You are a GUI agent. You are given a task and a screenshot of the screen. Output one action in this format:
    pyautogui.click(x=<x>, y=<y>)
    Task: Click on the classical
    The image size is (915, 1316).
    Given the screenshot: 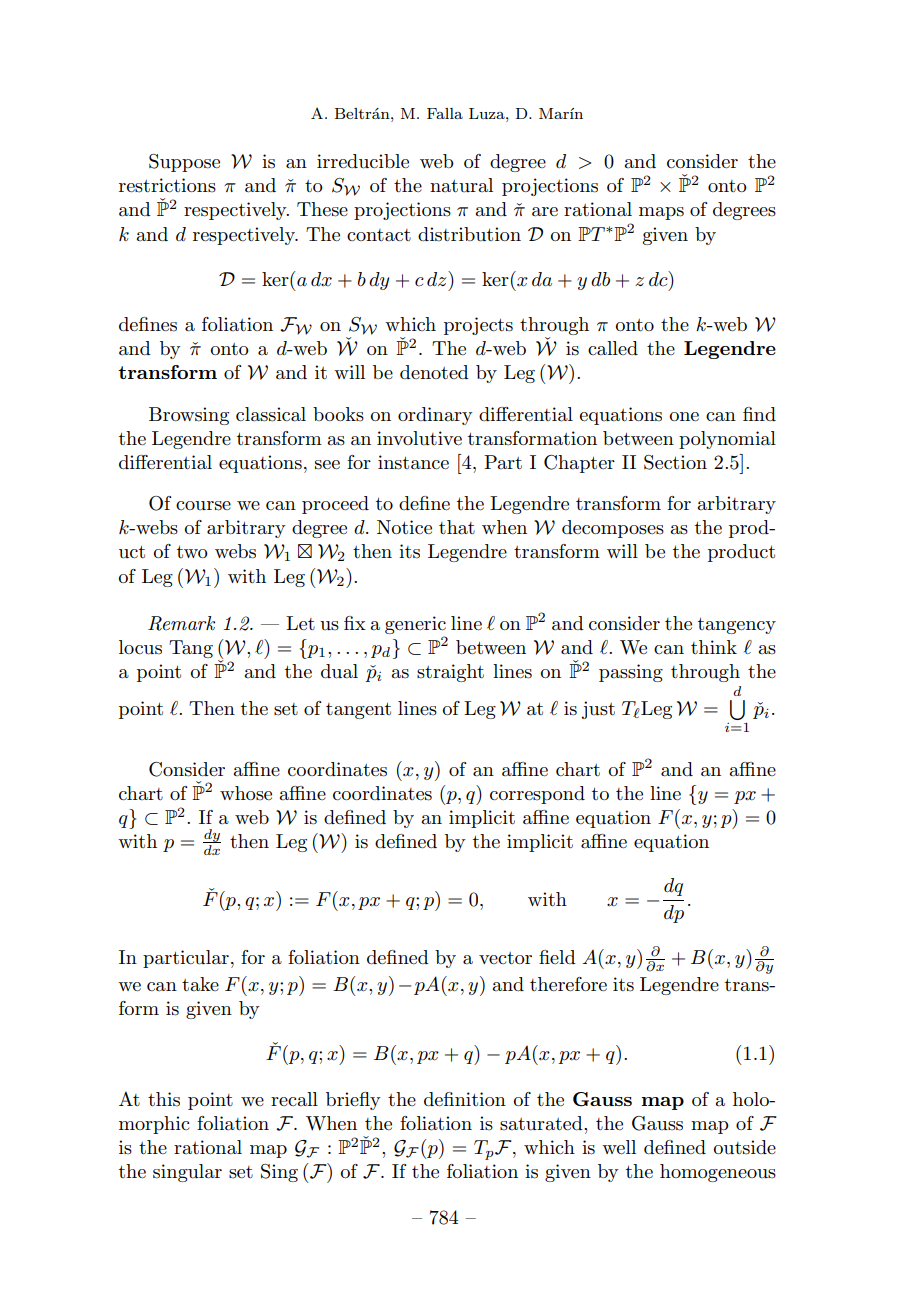 What is the action you would take?
    pyautogui.click(x=271, y=414)
